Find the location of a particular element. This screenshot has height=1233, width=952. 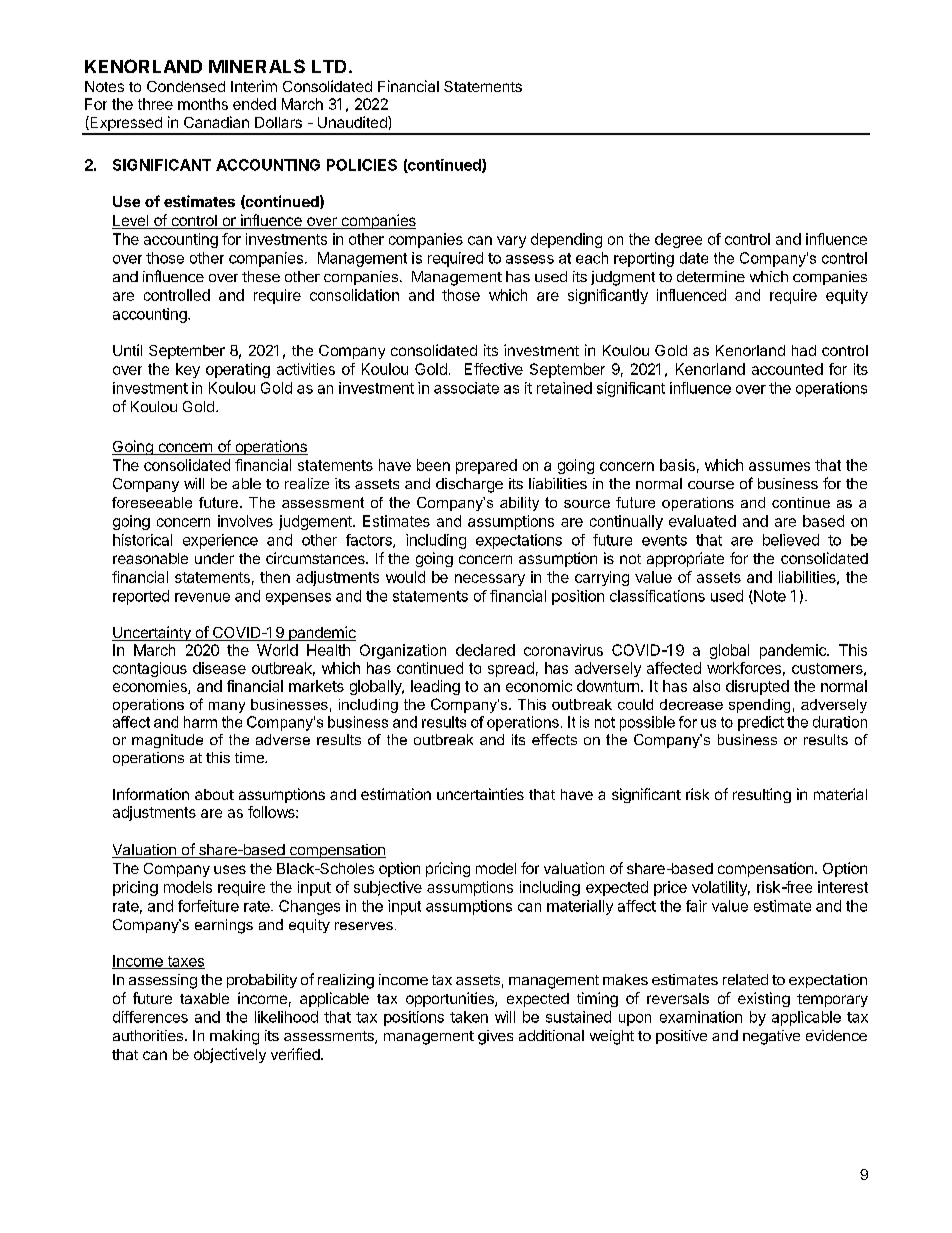

disease is located at coordinates (219, 668).
